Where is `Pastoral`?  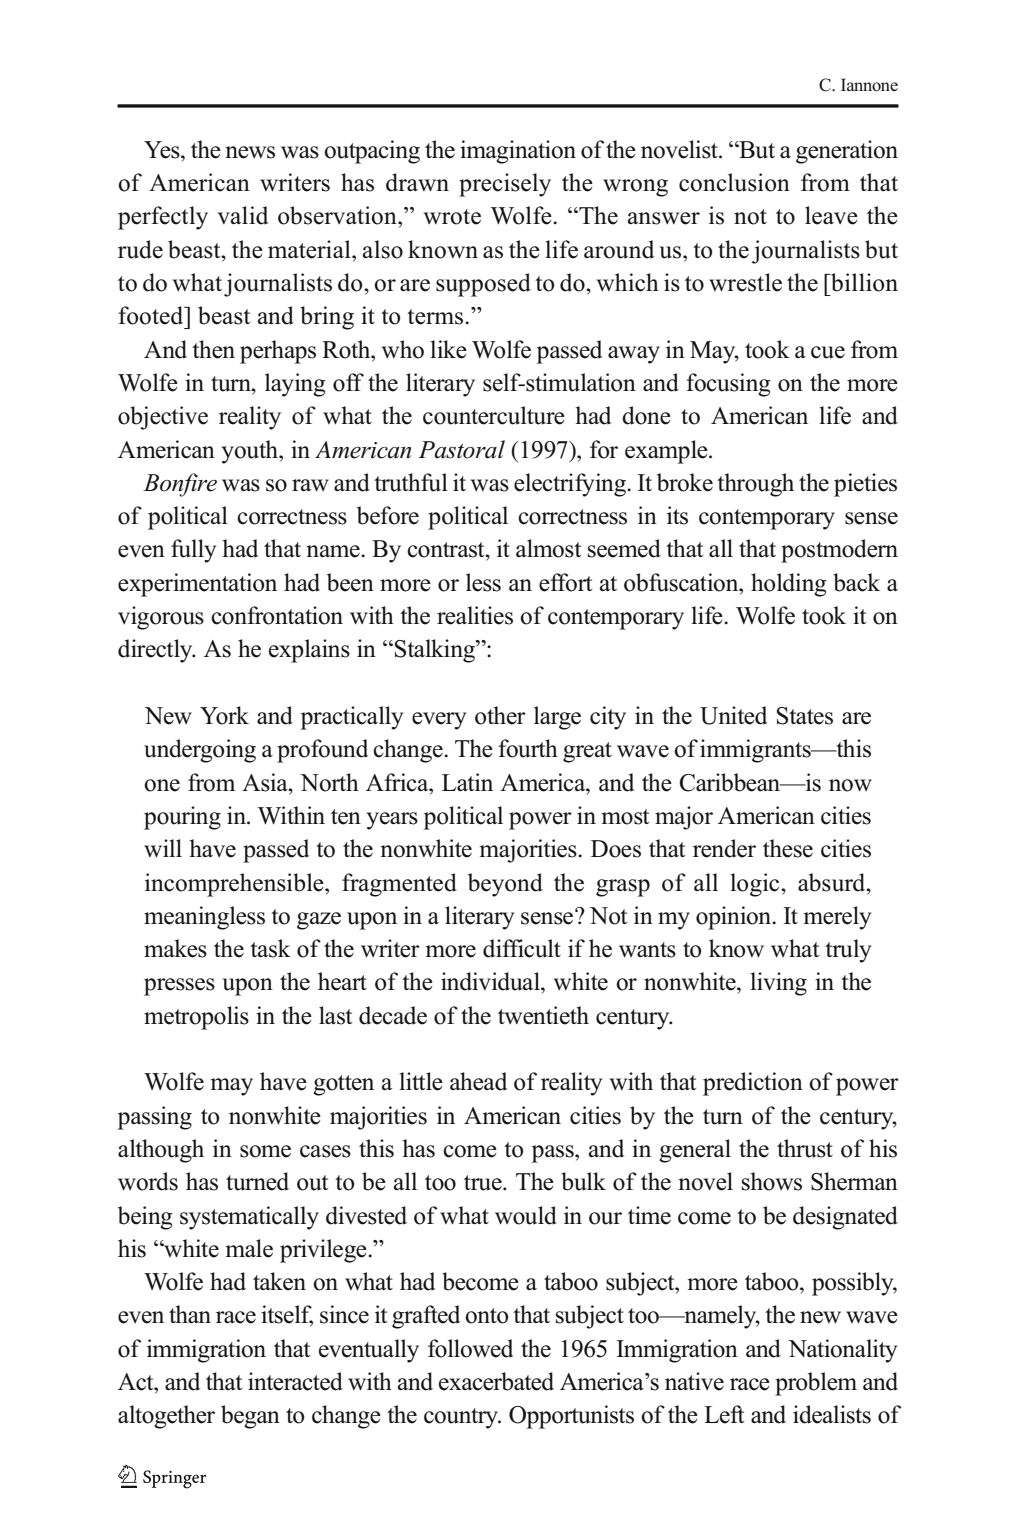
Pastoral is located at coordinates (461, 449).
